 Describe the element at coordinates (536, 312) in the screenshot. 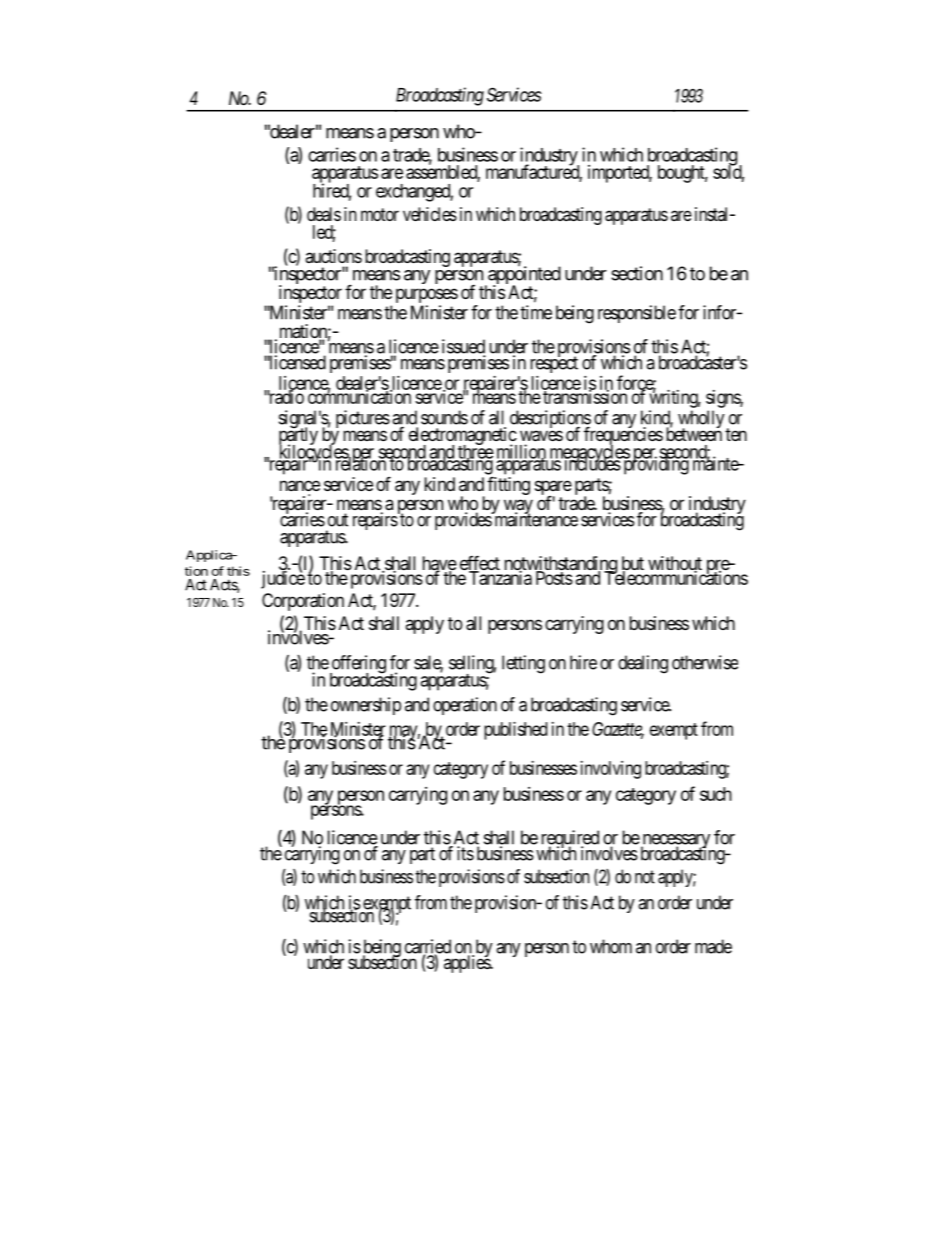

I see `time` at that location.
